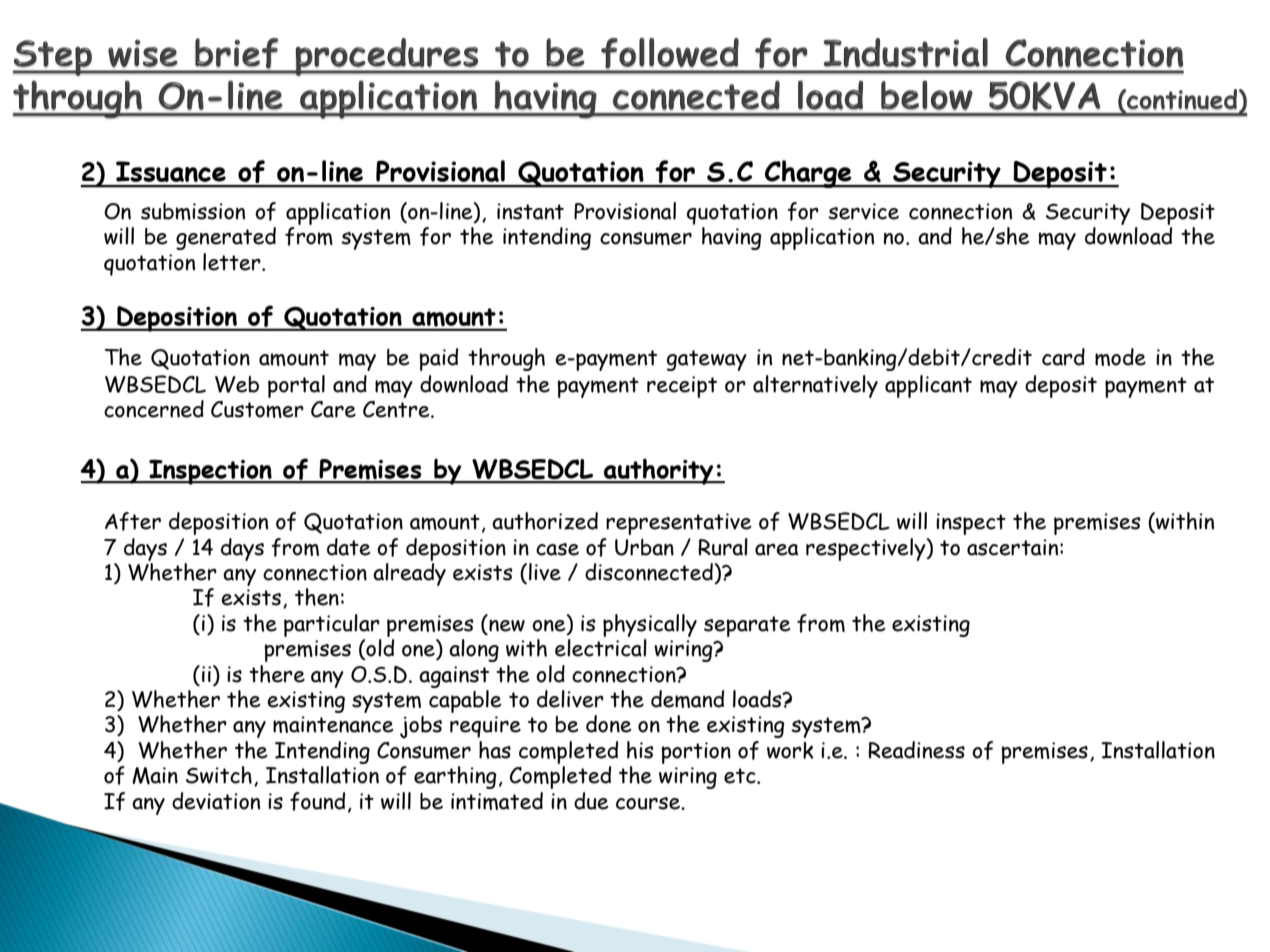 The image size is (1270, 952). I want to click on service, so click(863, 211).
